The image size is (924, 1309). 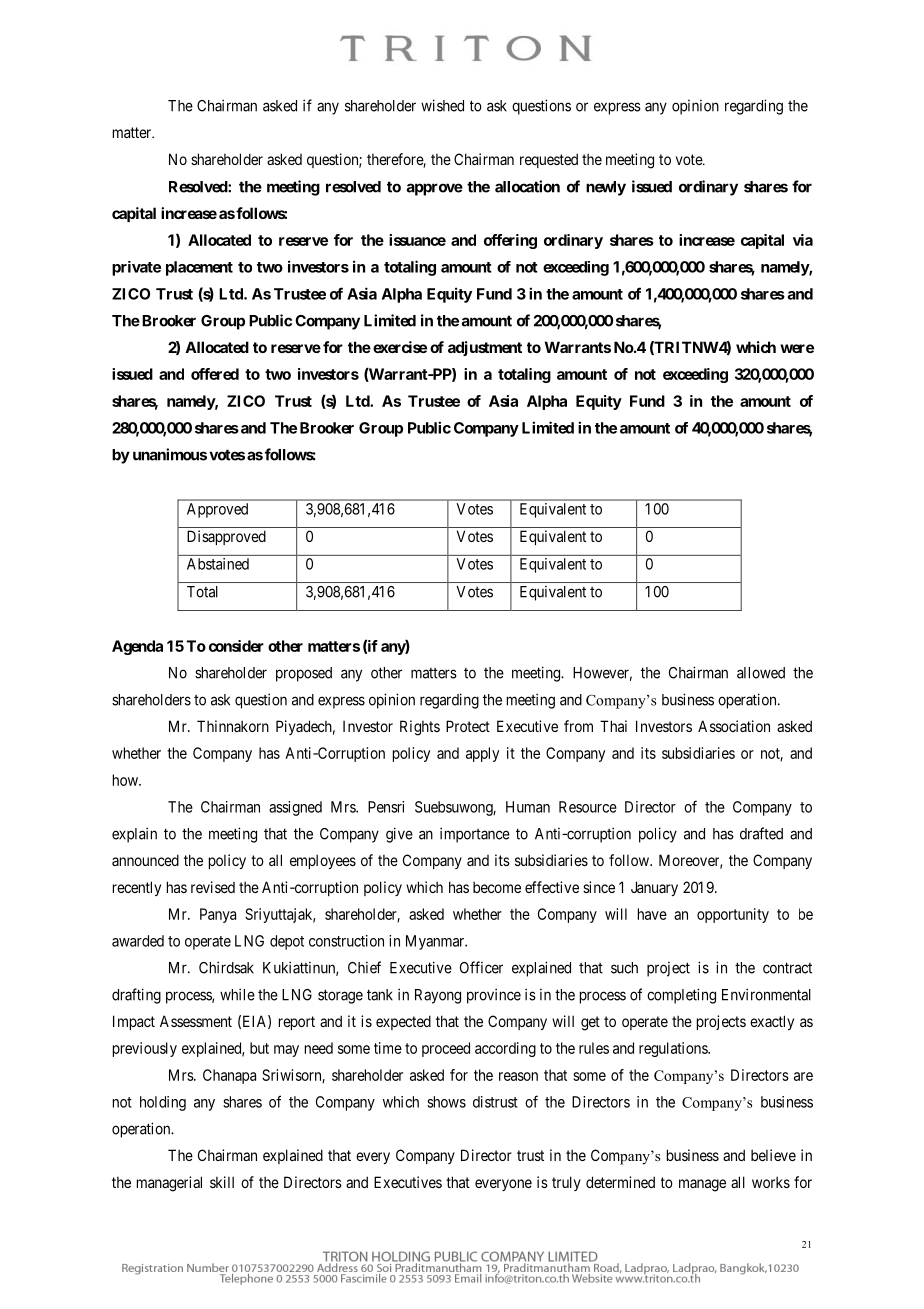 What do you see at coordinates (199, 268) in the document?
I see `placement` at bounding box center [199, 268].
